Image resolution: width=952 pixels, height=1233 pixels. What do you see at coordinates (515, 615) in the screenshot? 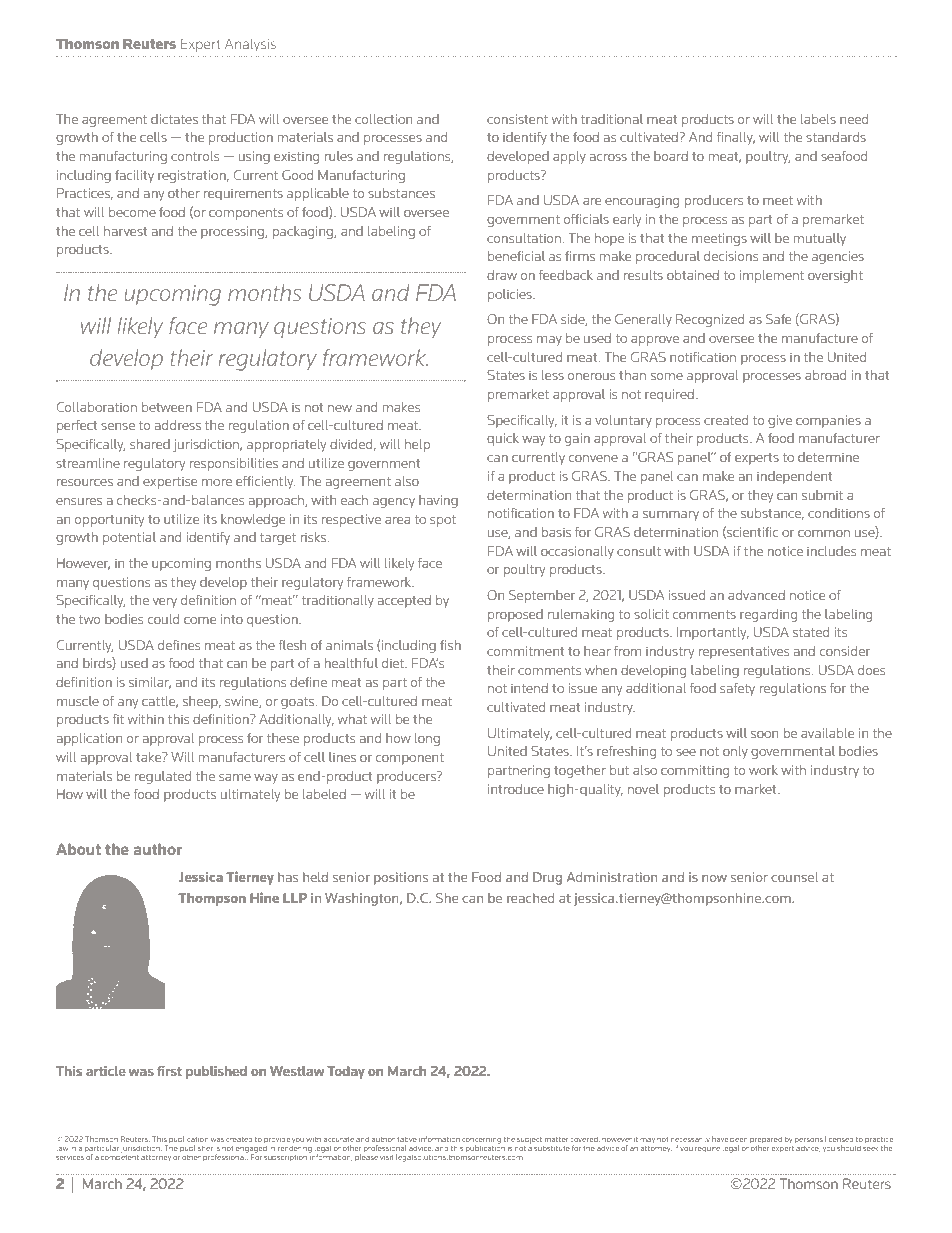
I see `proposed` at bounding box center [515, 615].
